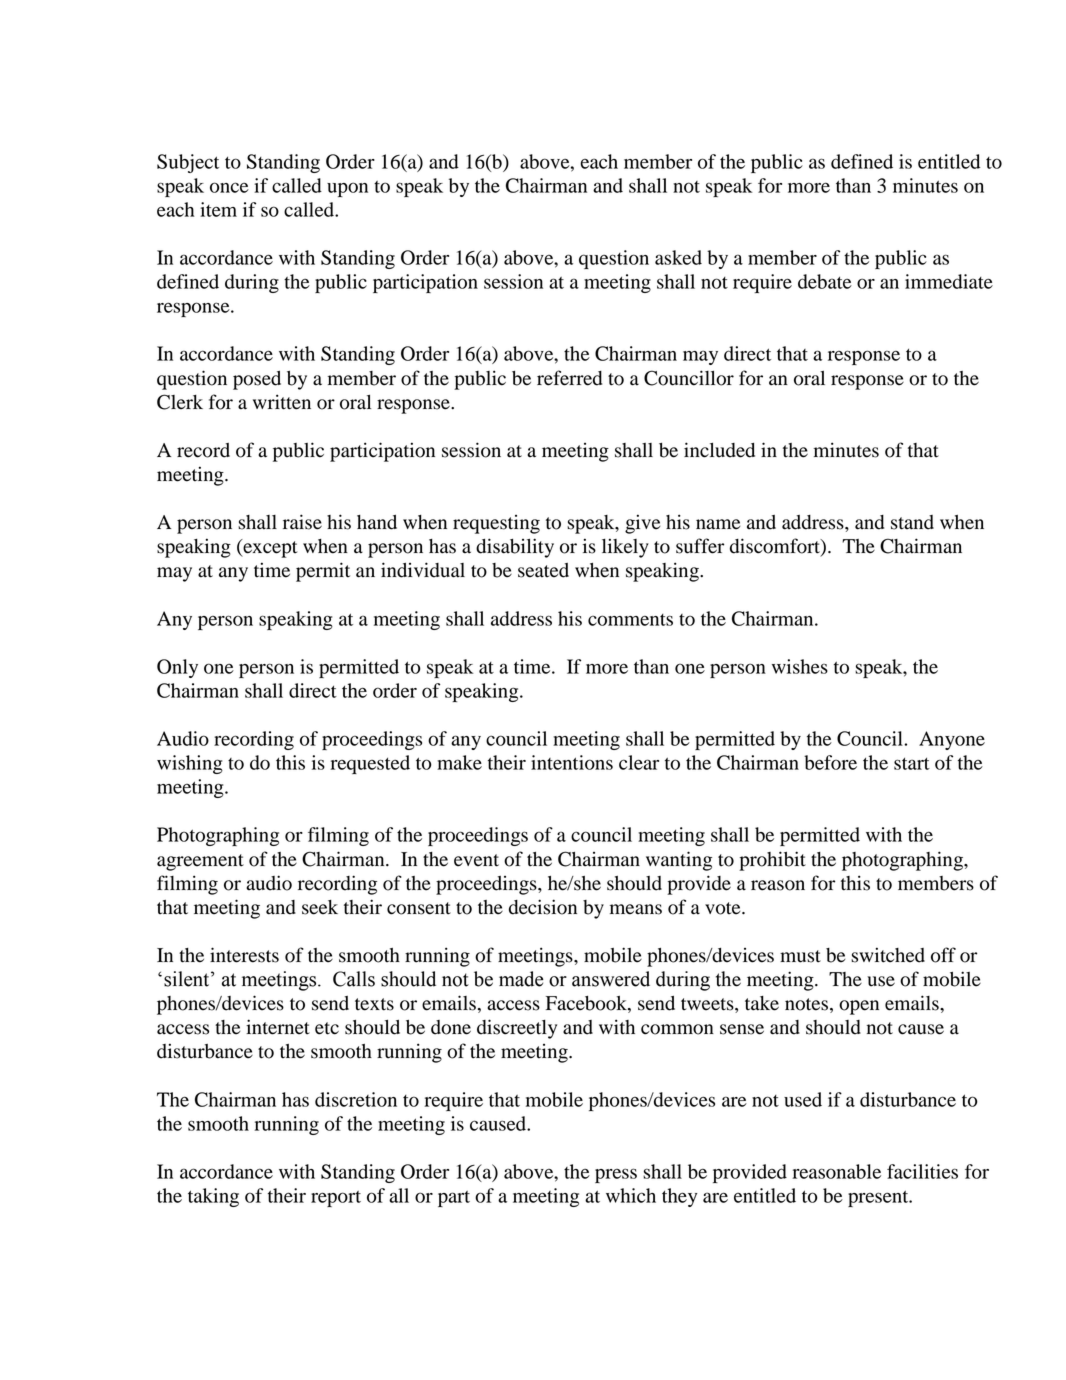 The image size is (1066, 1380). Describe the element at coordinates (825, 281) in the screenshot. I see `debate` at that location.
